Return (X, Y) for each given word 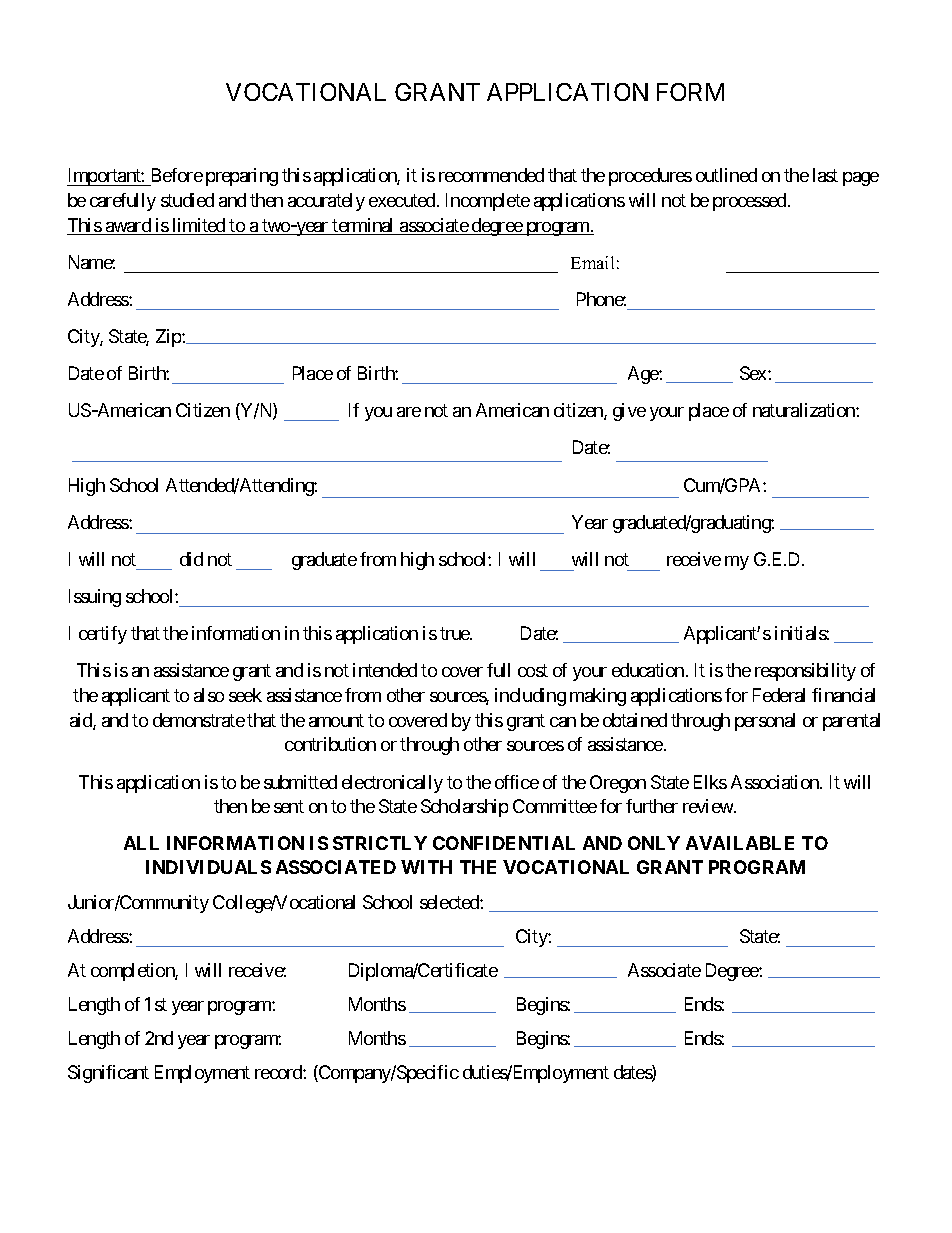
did (191, 559)
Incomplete (488, 202)
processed (749, 202)
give (629, 412)
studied (187, 200)
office (517, 782)
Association (776, 782)
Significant (108, 1074)
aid (82, 721)
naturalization (805, 410)
